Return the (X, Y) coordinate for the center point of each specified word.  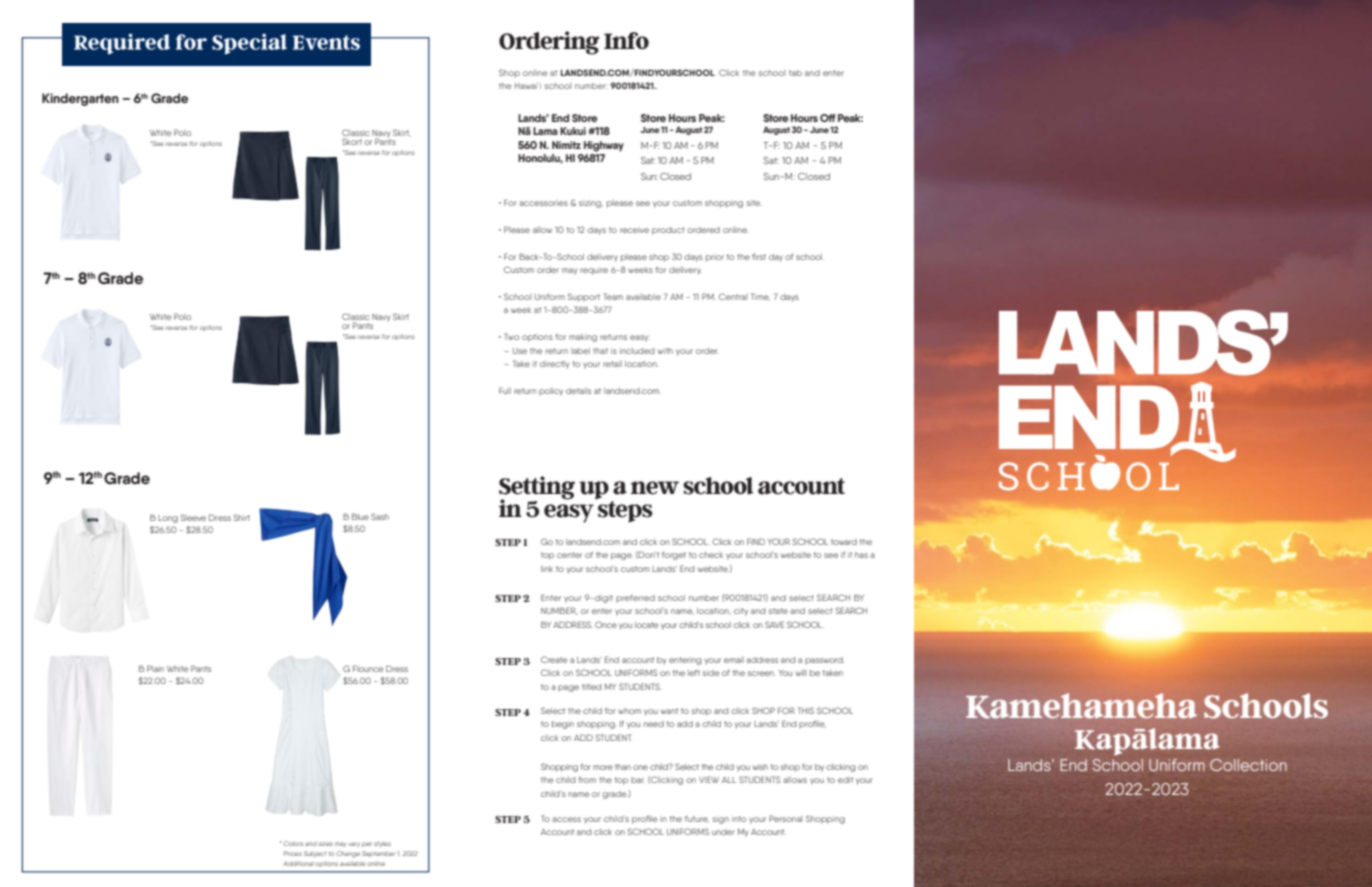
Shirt (242, 517)
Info (626, 40)
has (861, 555)
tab (795, 73)
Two (511, 336)
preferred (635, 598)
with (665, 351)
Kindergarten (80, 99)
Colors (293, 843)
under (723, 832)
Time (760, 297)
